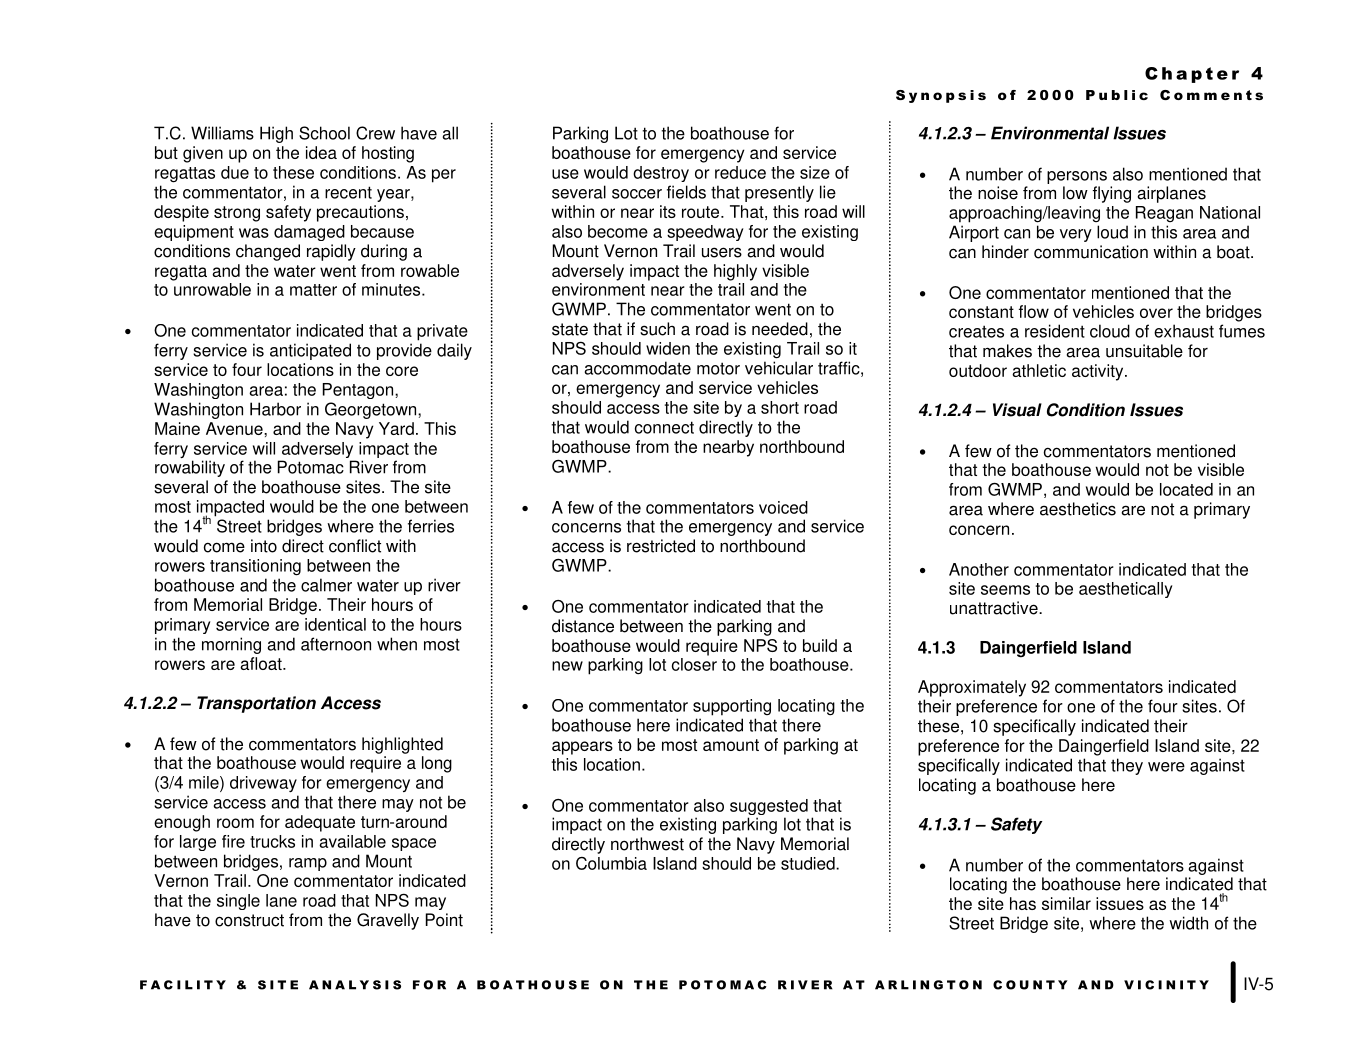  Describe the element at coordinates (313, 290) in the image. I see `matter` at that location.
